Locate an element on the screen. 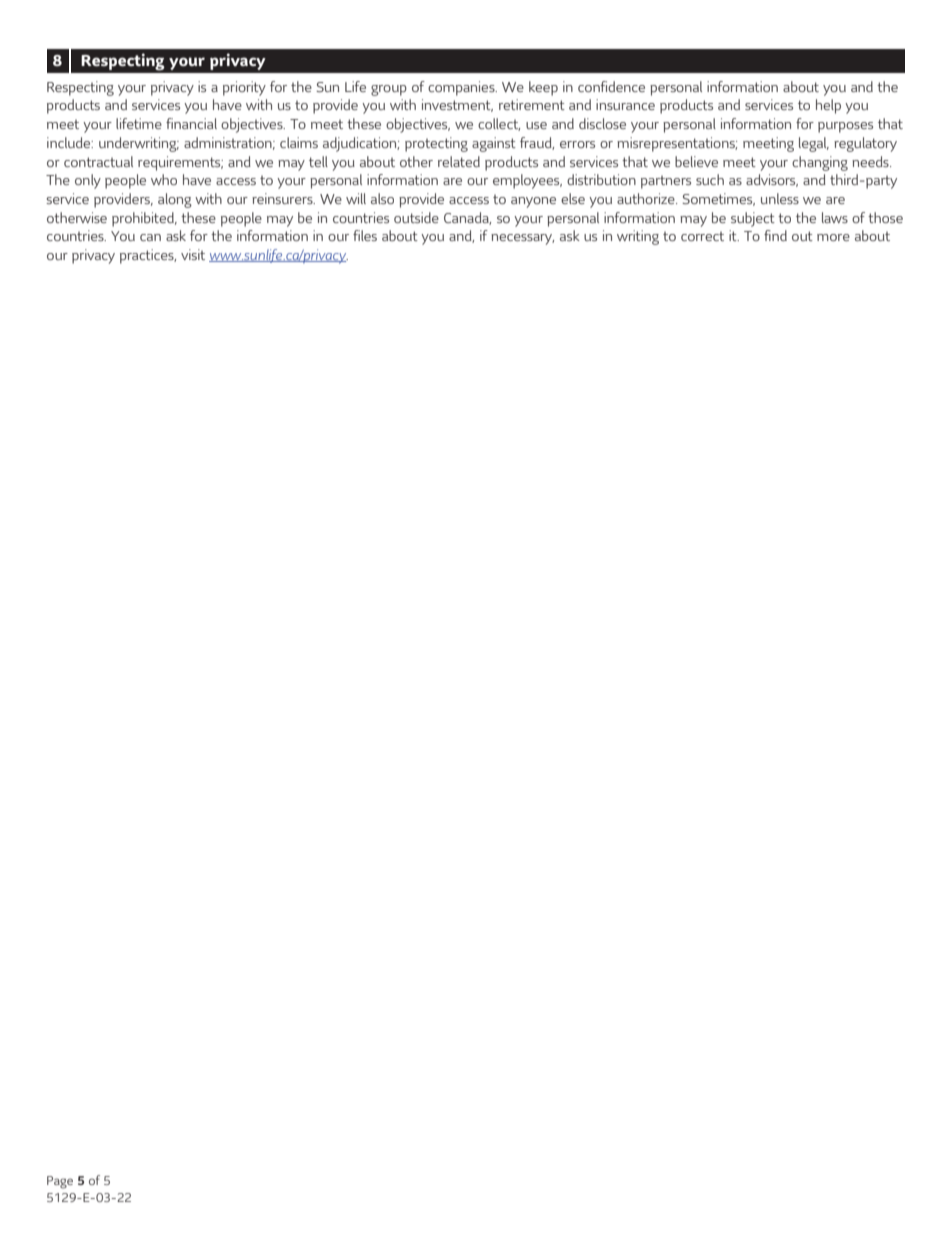 The image size is (952, 1233). subject is located at coordinates (753, 219).
